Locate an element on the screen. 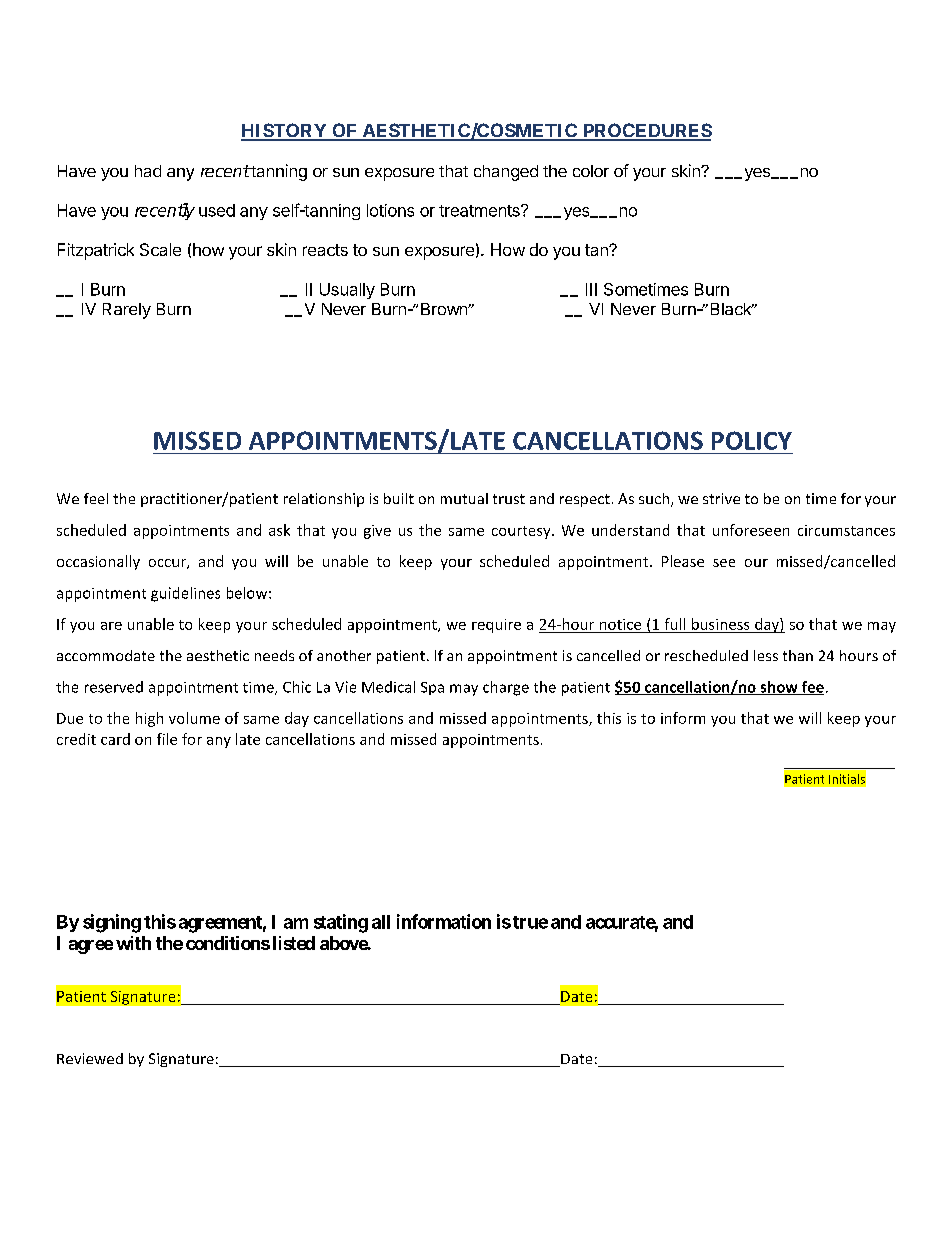 The width and height of the screenshot is (952, 1233). file is located at coordinates (167, 739).
